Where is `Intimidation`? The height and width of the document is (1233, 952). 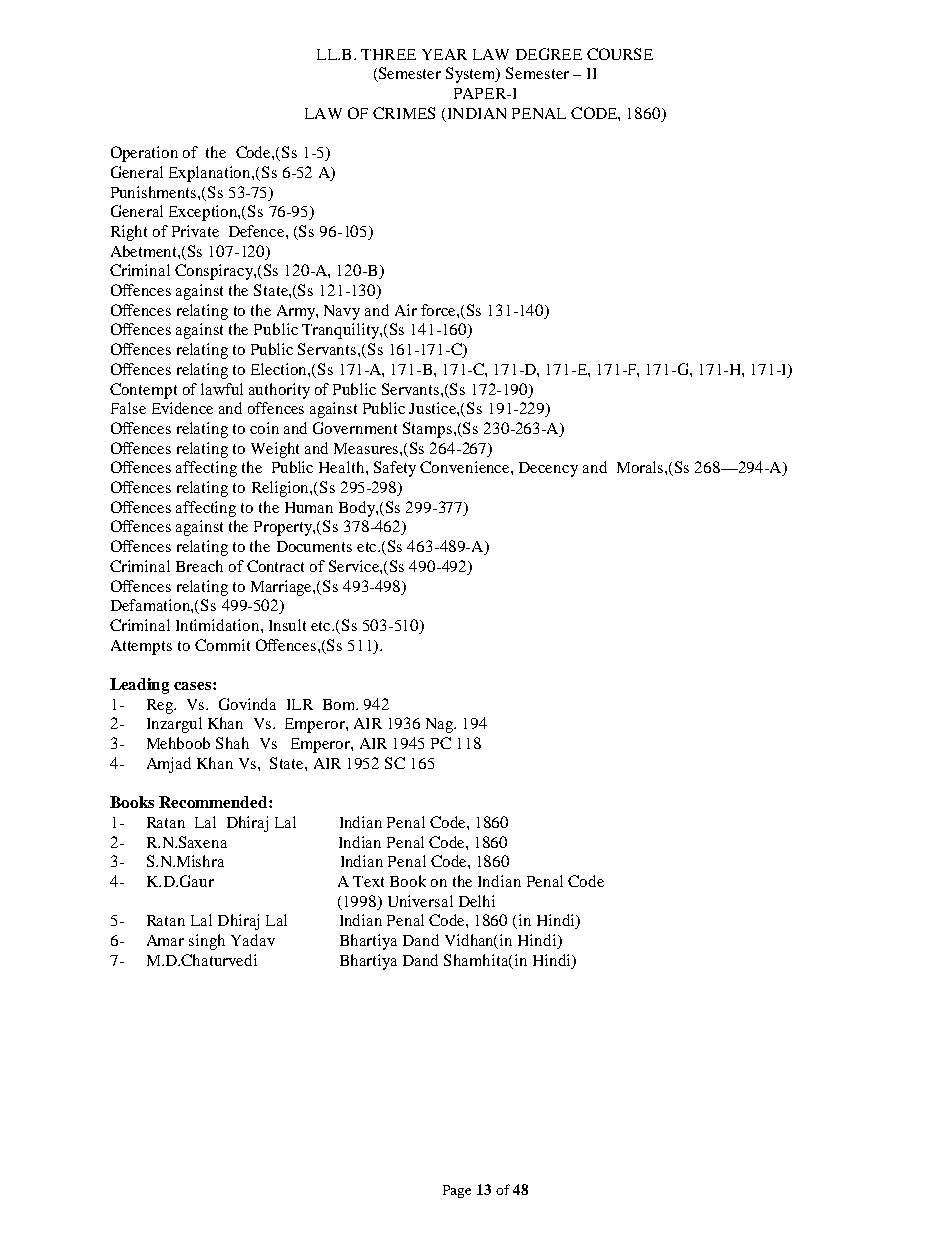 Intimidation is located at coordinates (219, 625).
